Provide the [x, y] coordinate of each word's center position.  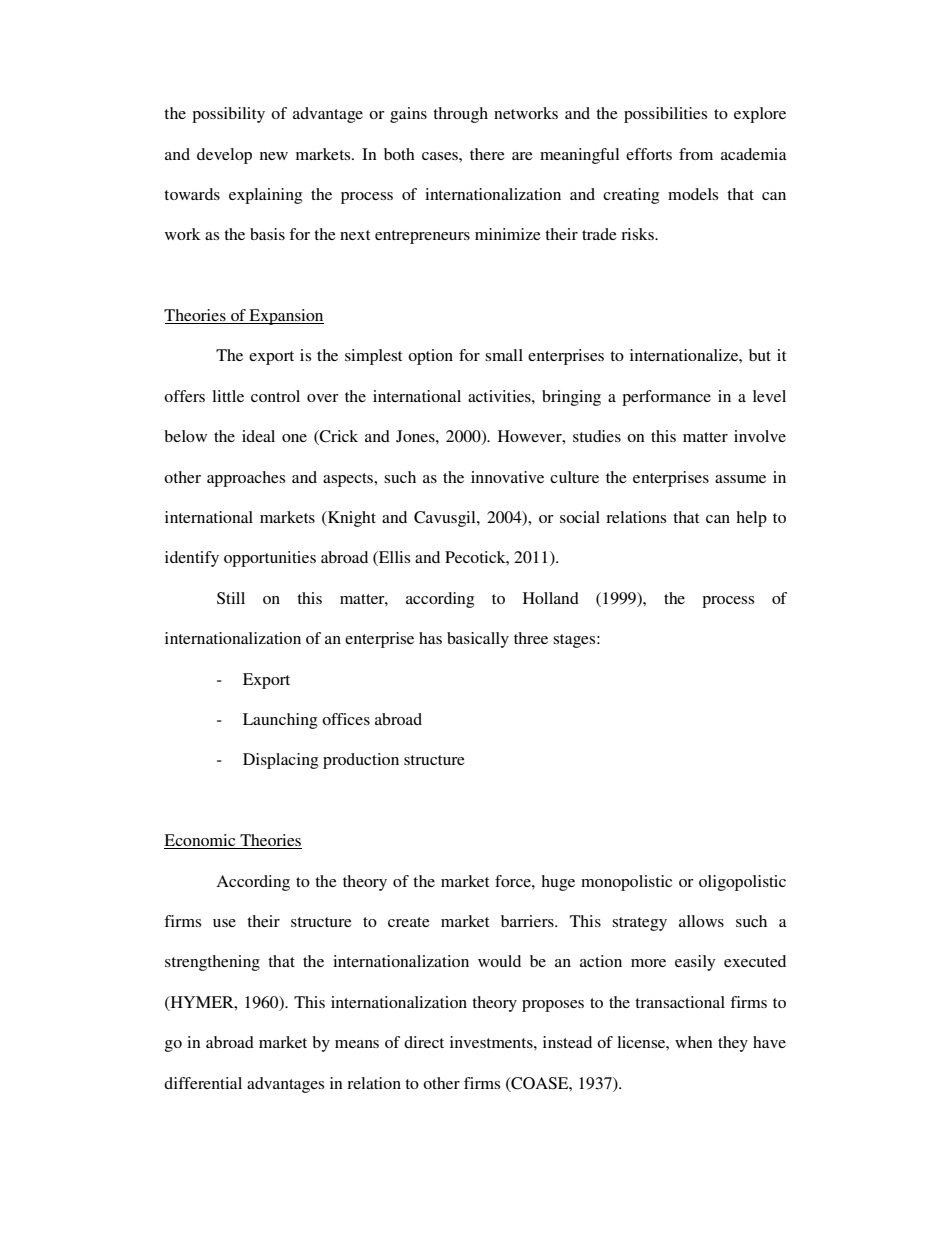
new [274, 156]
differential [203, 1083]
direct [424, 1042]
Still [231, 598]
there [487, 154]
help [751, 519]
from [696, 154]
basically [478, 640]
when [694, 1042]
